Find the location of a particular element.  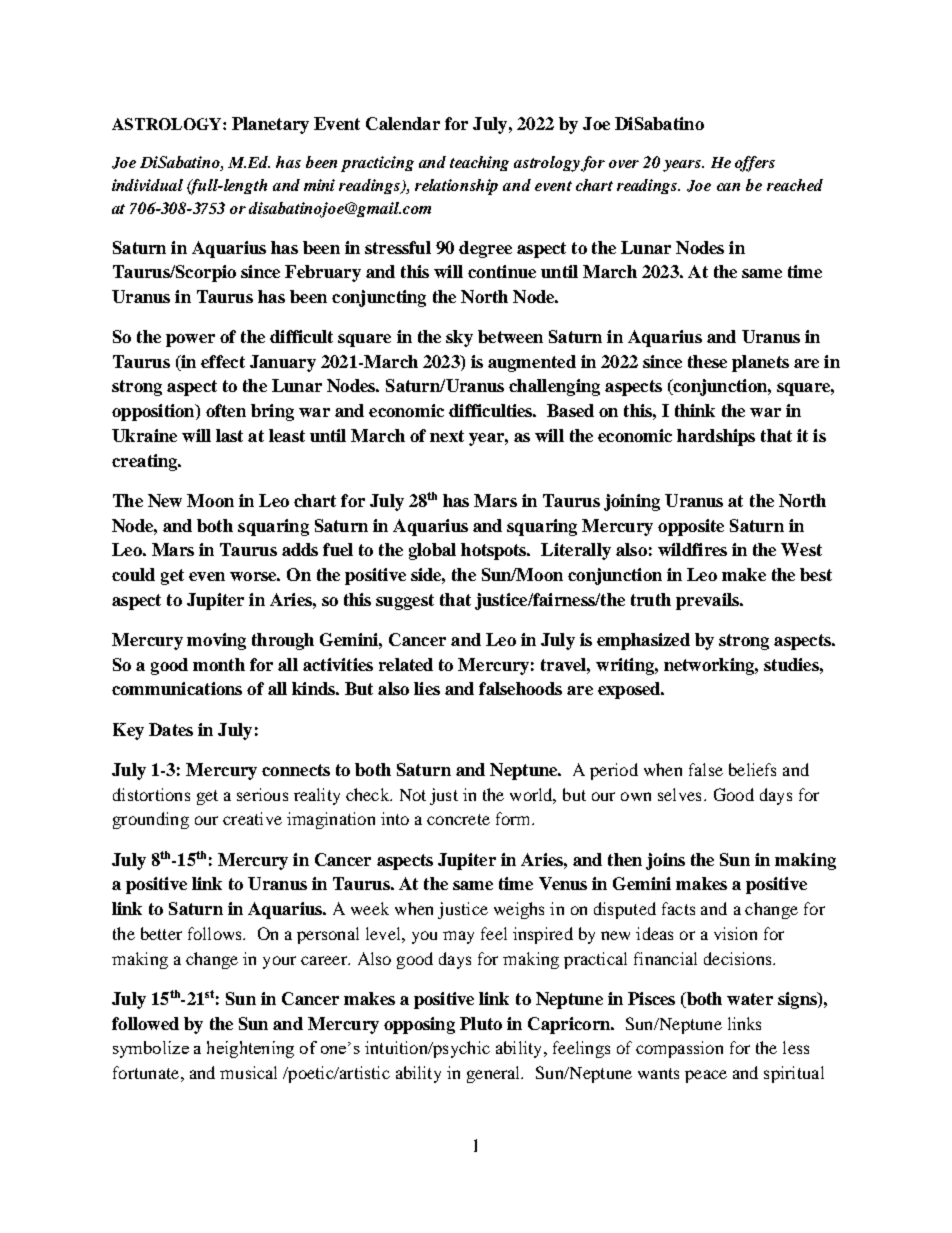

Planetary is located at coordinates (270, 125).
